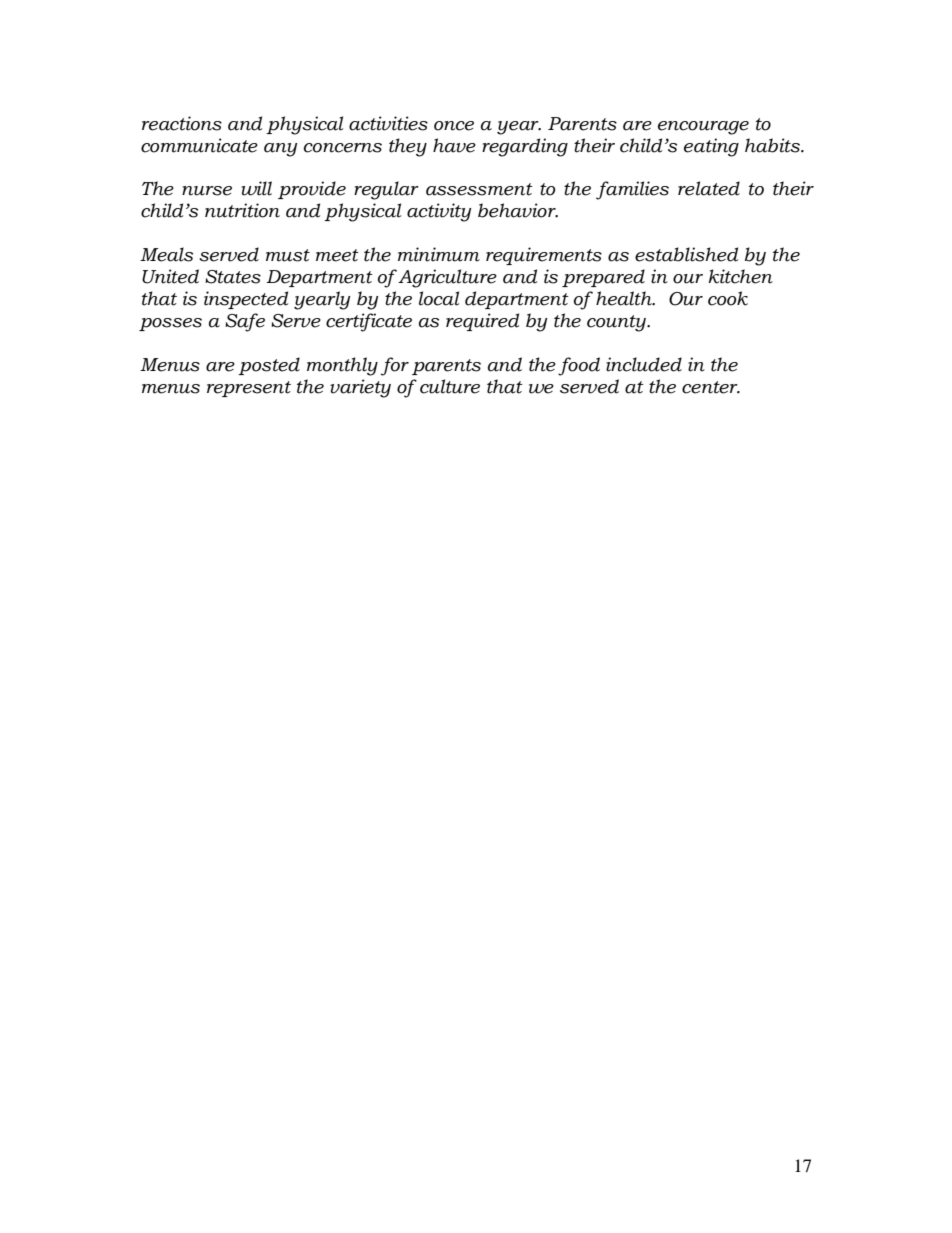 Image resolution: width=952 pixels, height=1233 pixels. What do you see at coordinates (711, 387) in the document?
I see `center` at bounding box center [711, 387].
